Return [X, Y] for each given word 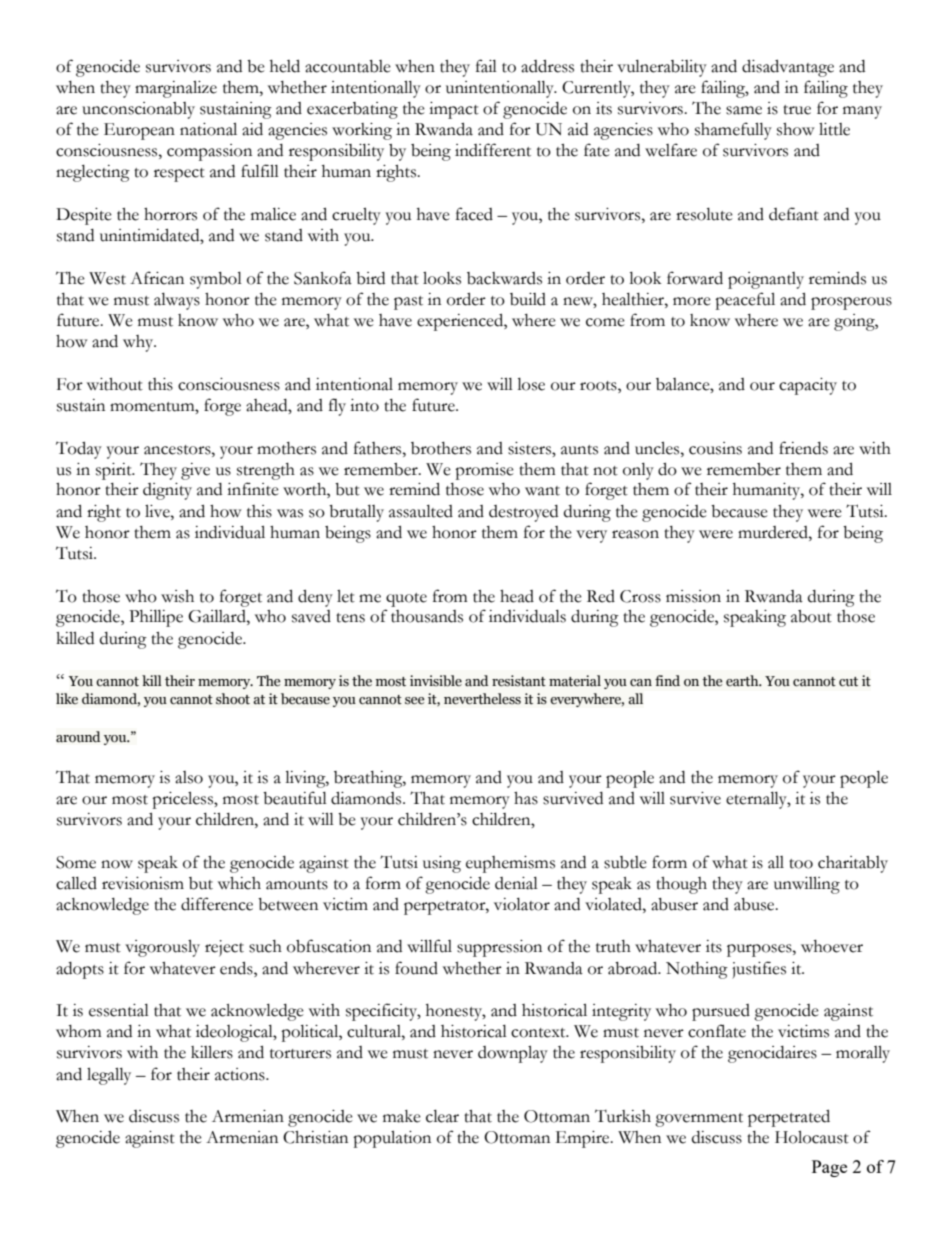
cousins [715, 448]
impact [454, 110]
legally [109, 1076]
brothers [441, 448]
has [526, 798]
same [744, 110]
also [189, 777]
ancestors [178, 450]
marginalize [176, 89]
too [801, 864]
